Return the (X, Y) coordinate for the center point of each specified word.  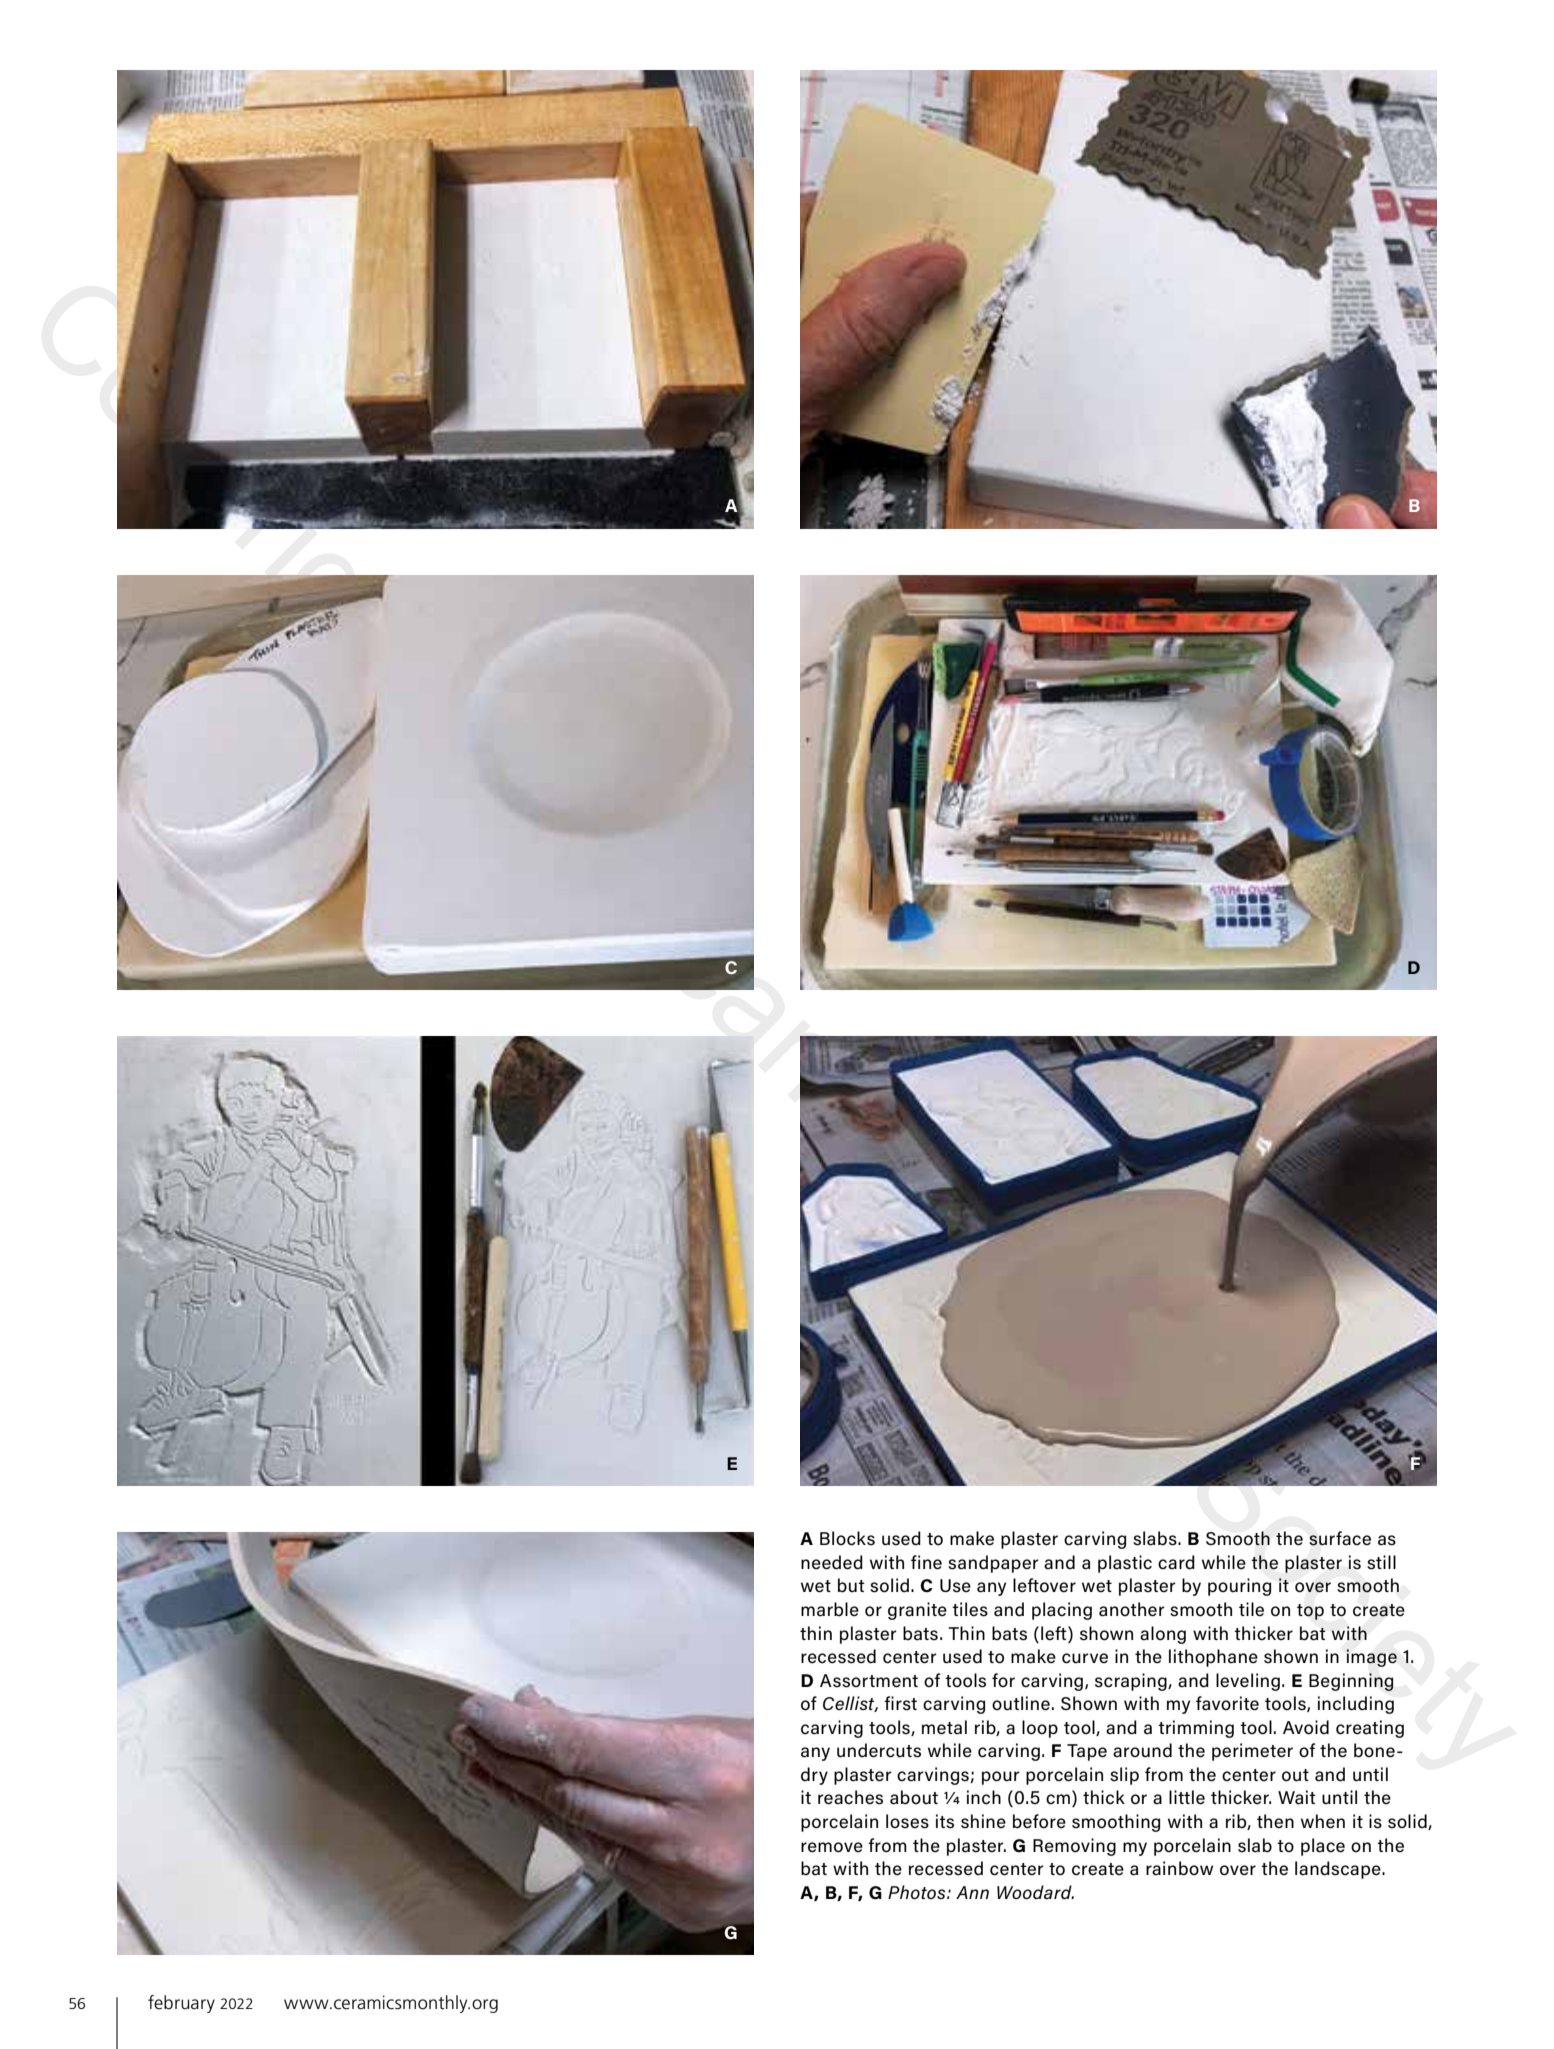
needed (832, 1562)
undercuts (879, 1750)
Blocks (847, 1538)
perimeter (1252, 1752)
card (1176, 1562)
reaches (850, 1797)
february (181, 2004)
